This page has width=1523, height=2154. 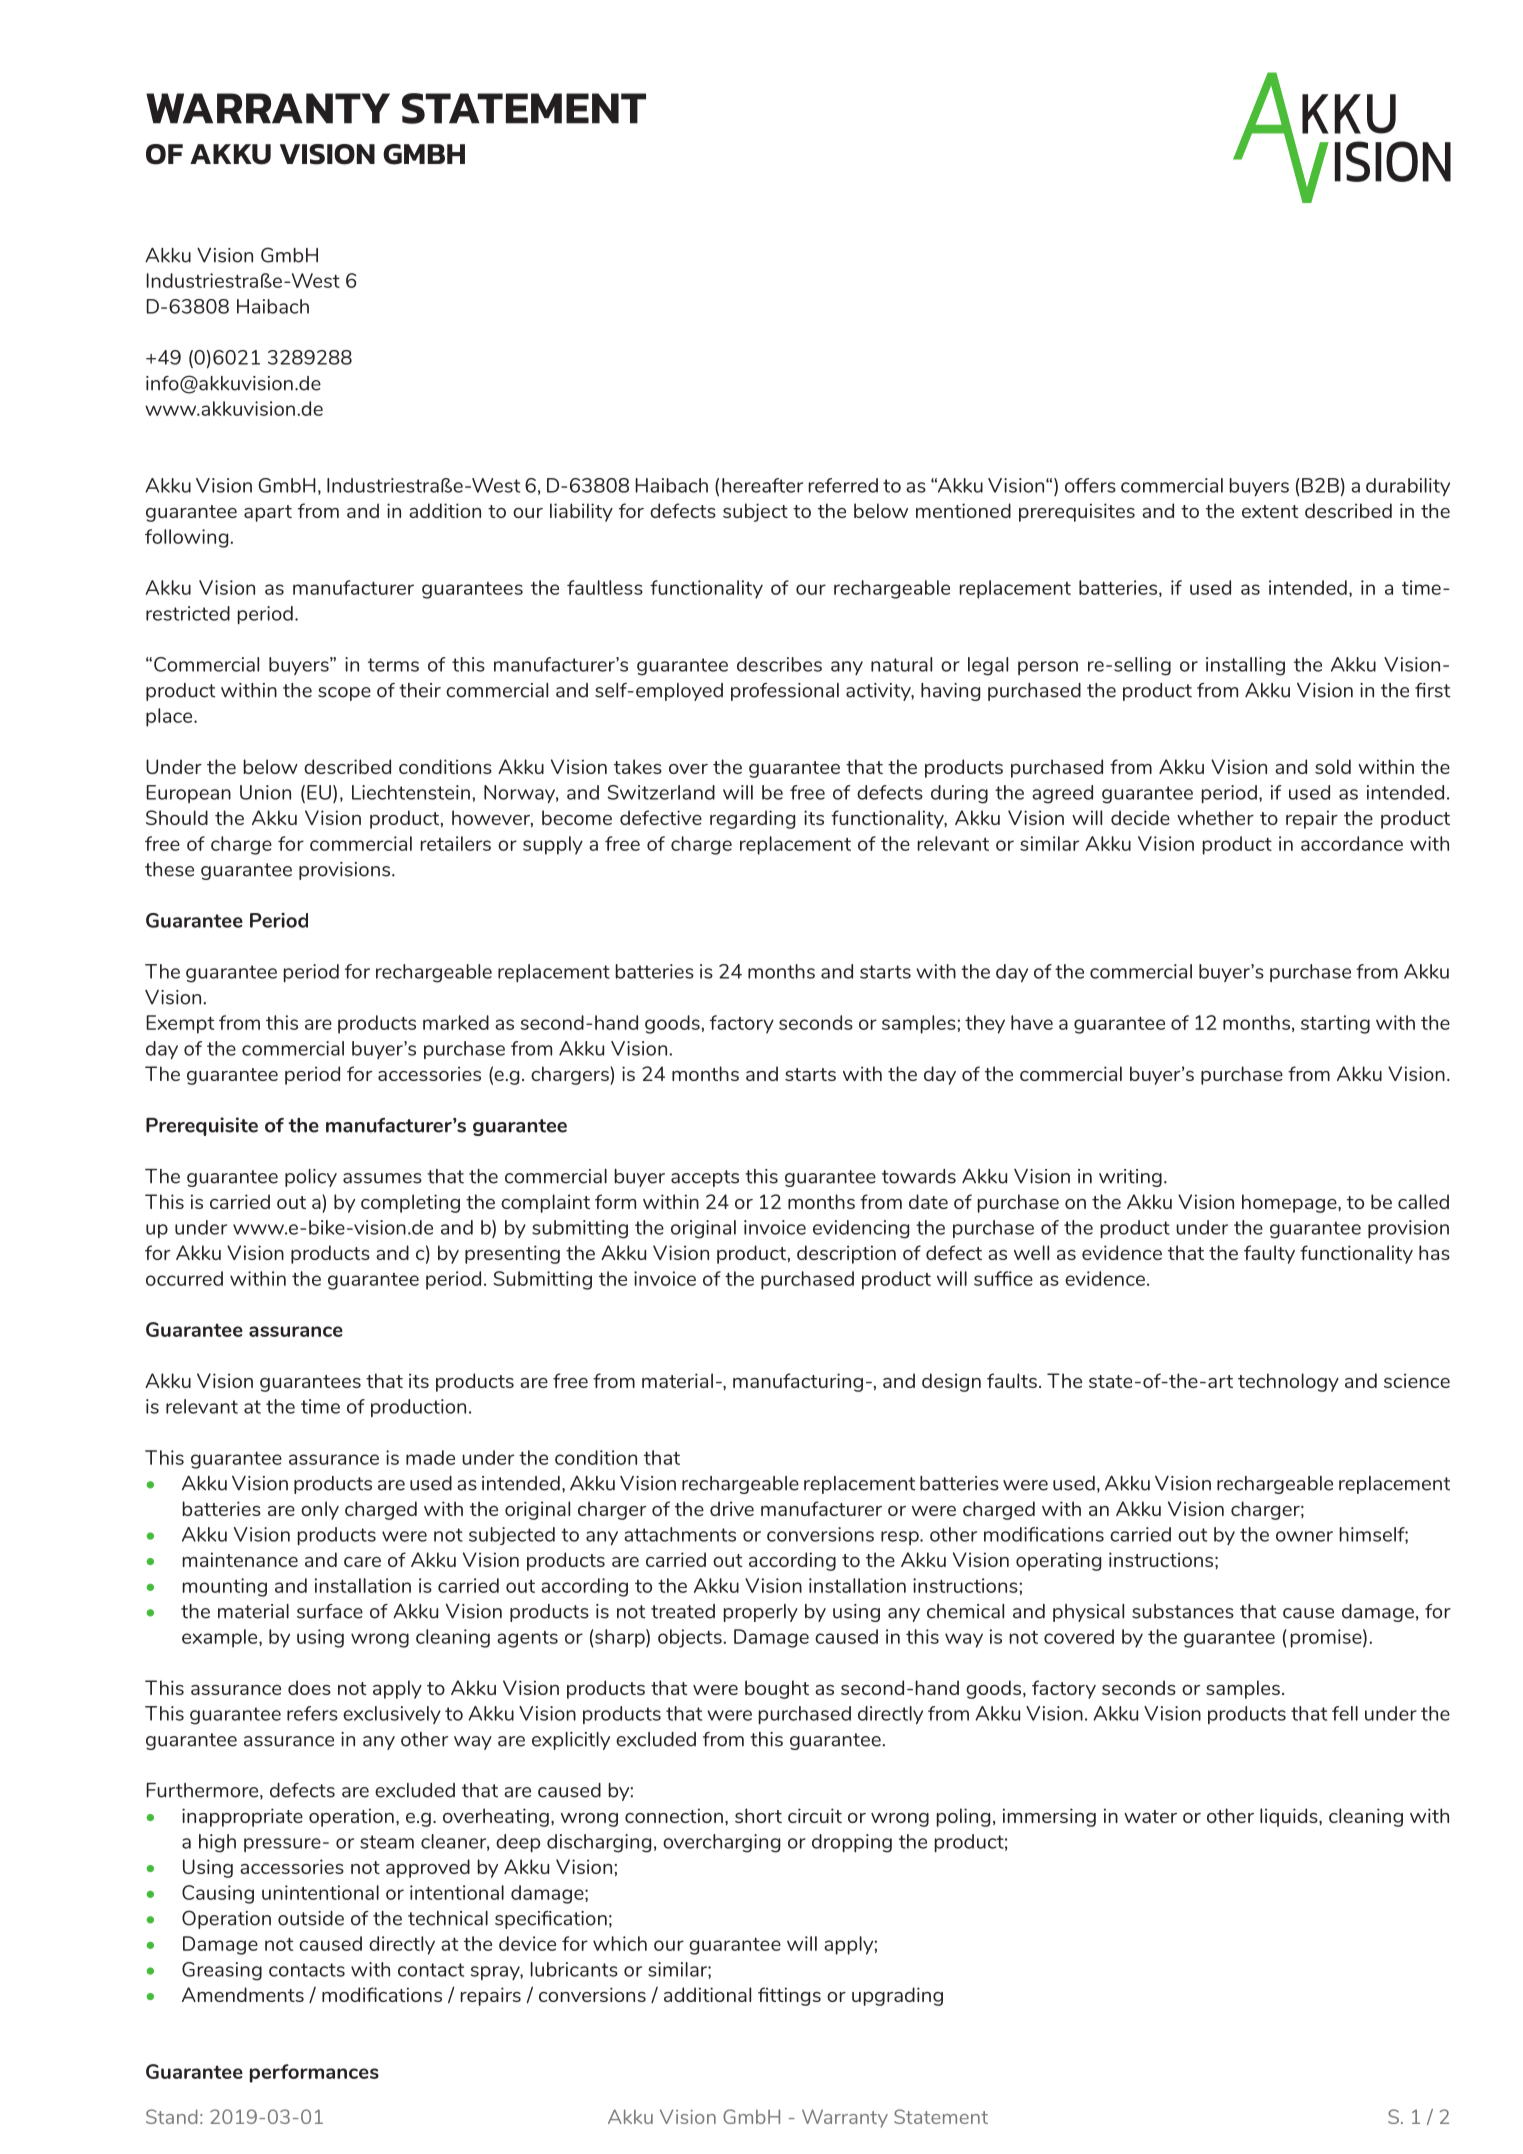 I want to click on care, so click(x=362, y=1562).
